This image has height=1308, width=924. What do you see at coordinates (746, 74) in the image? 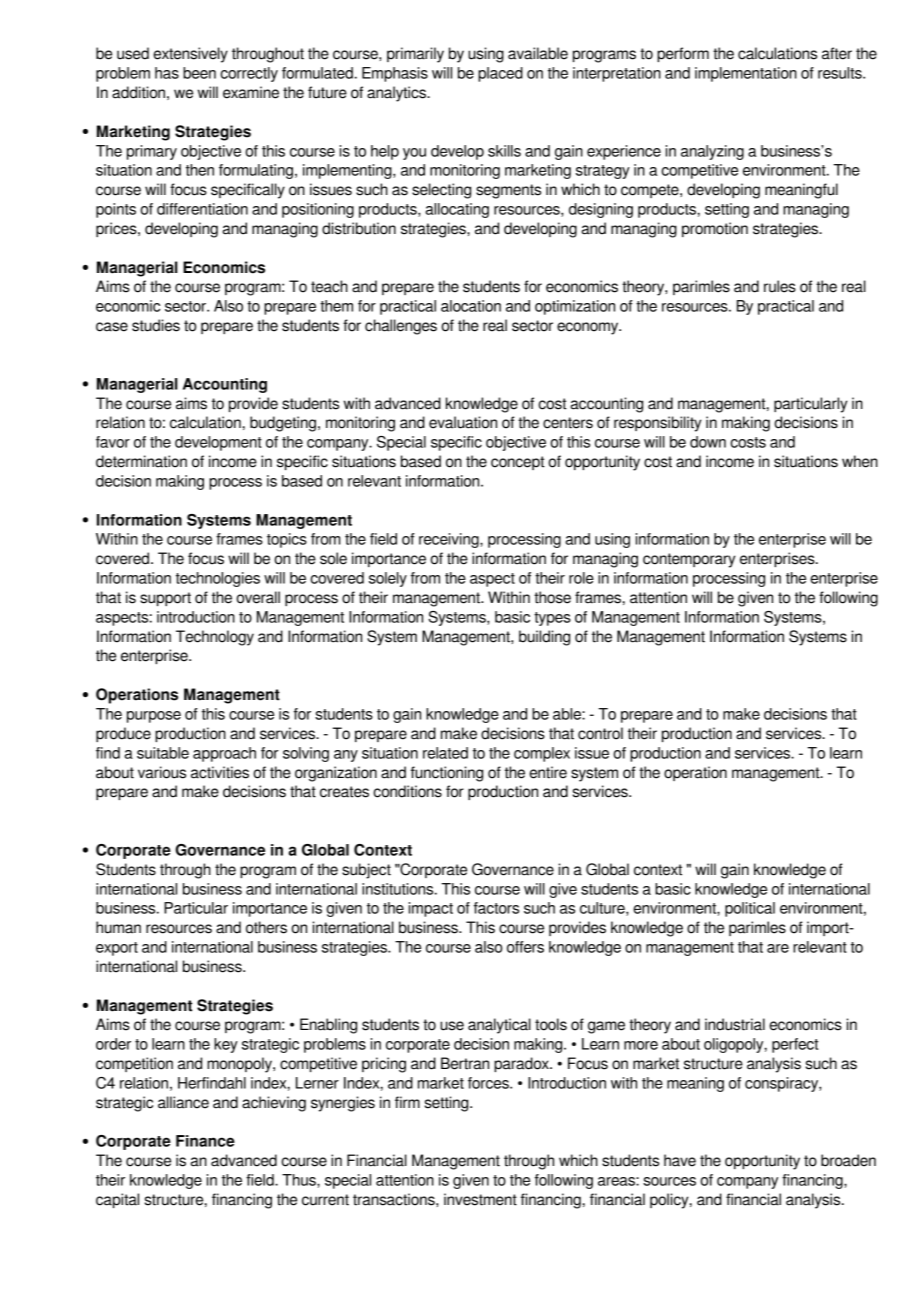
I see `implementation` at bounding box center [746, 74].
